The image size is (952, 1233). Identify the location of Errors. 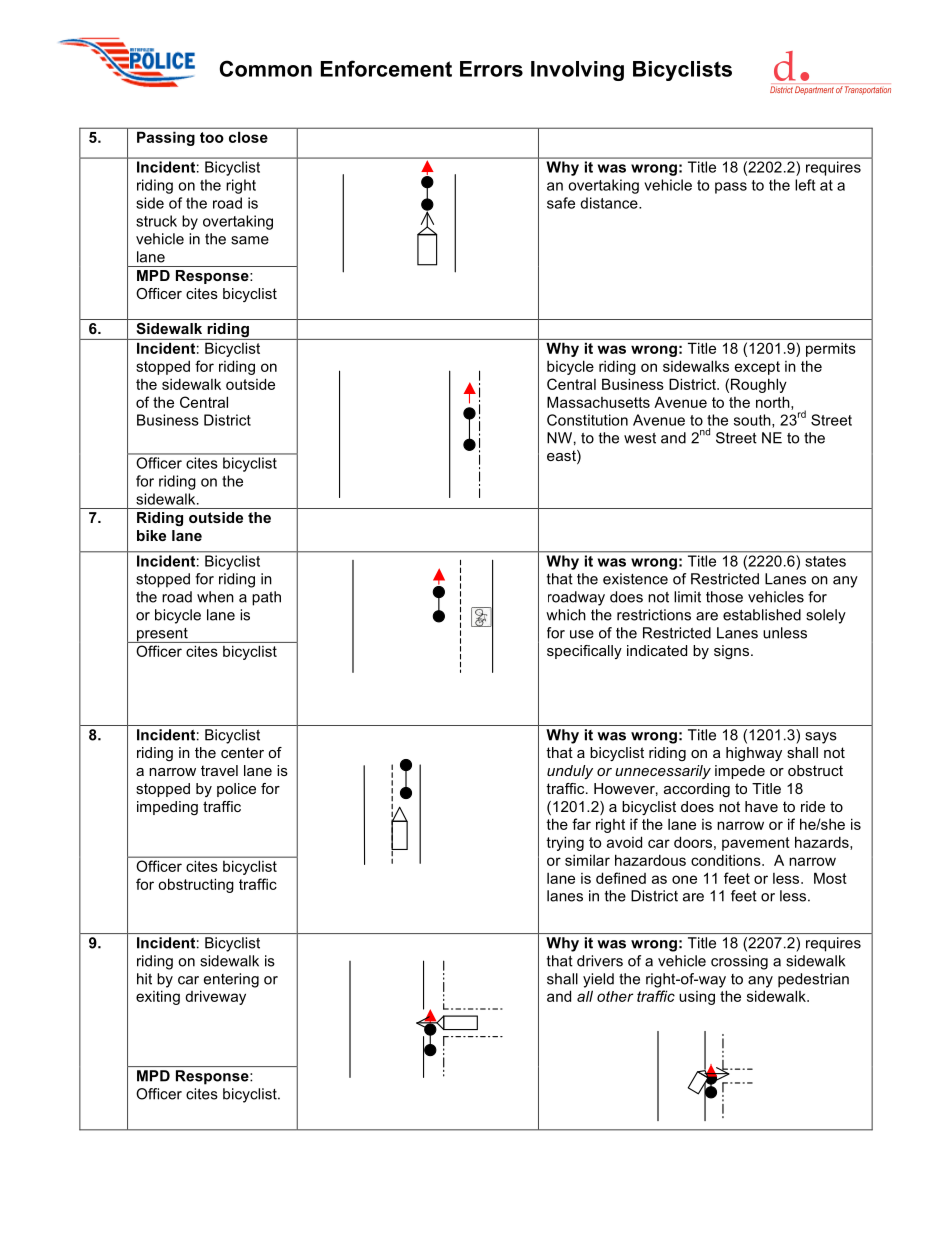
(491, 69).
